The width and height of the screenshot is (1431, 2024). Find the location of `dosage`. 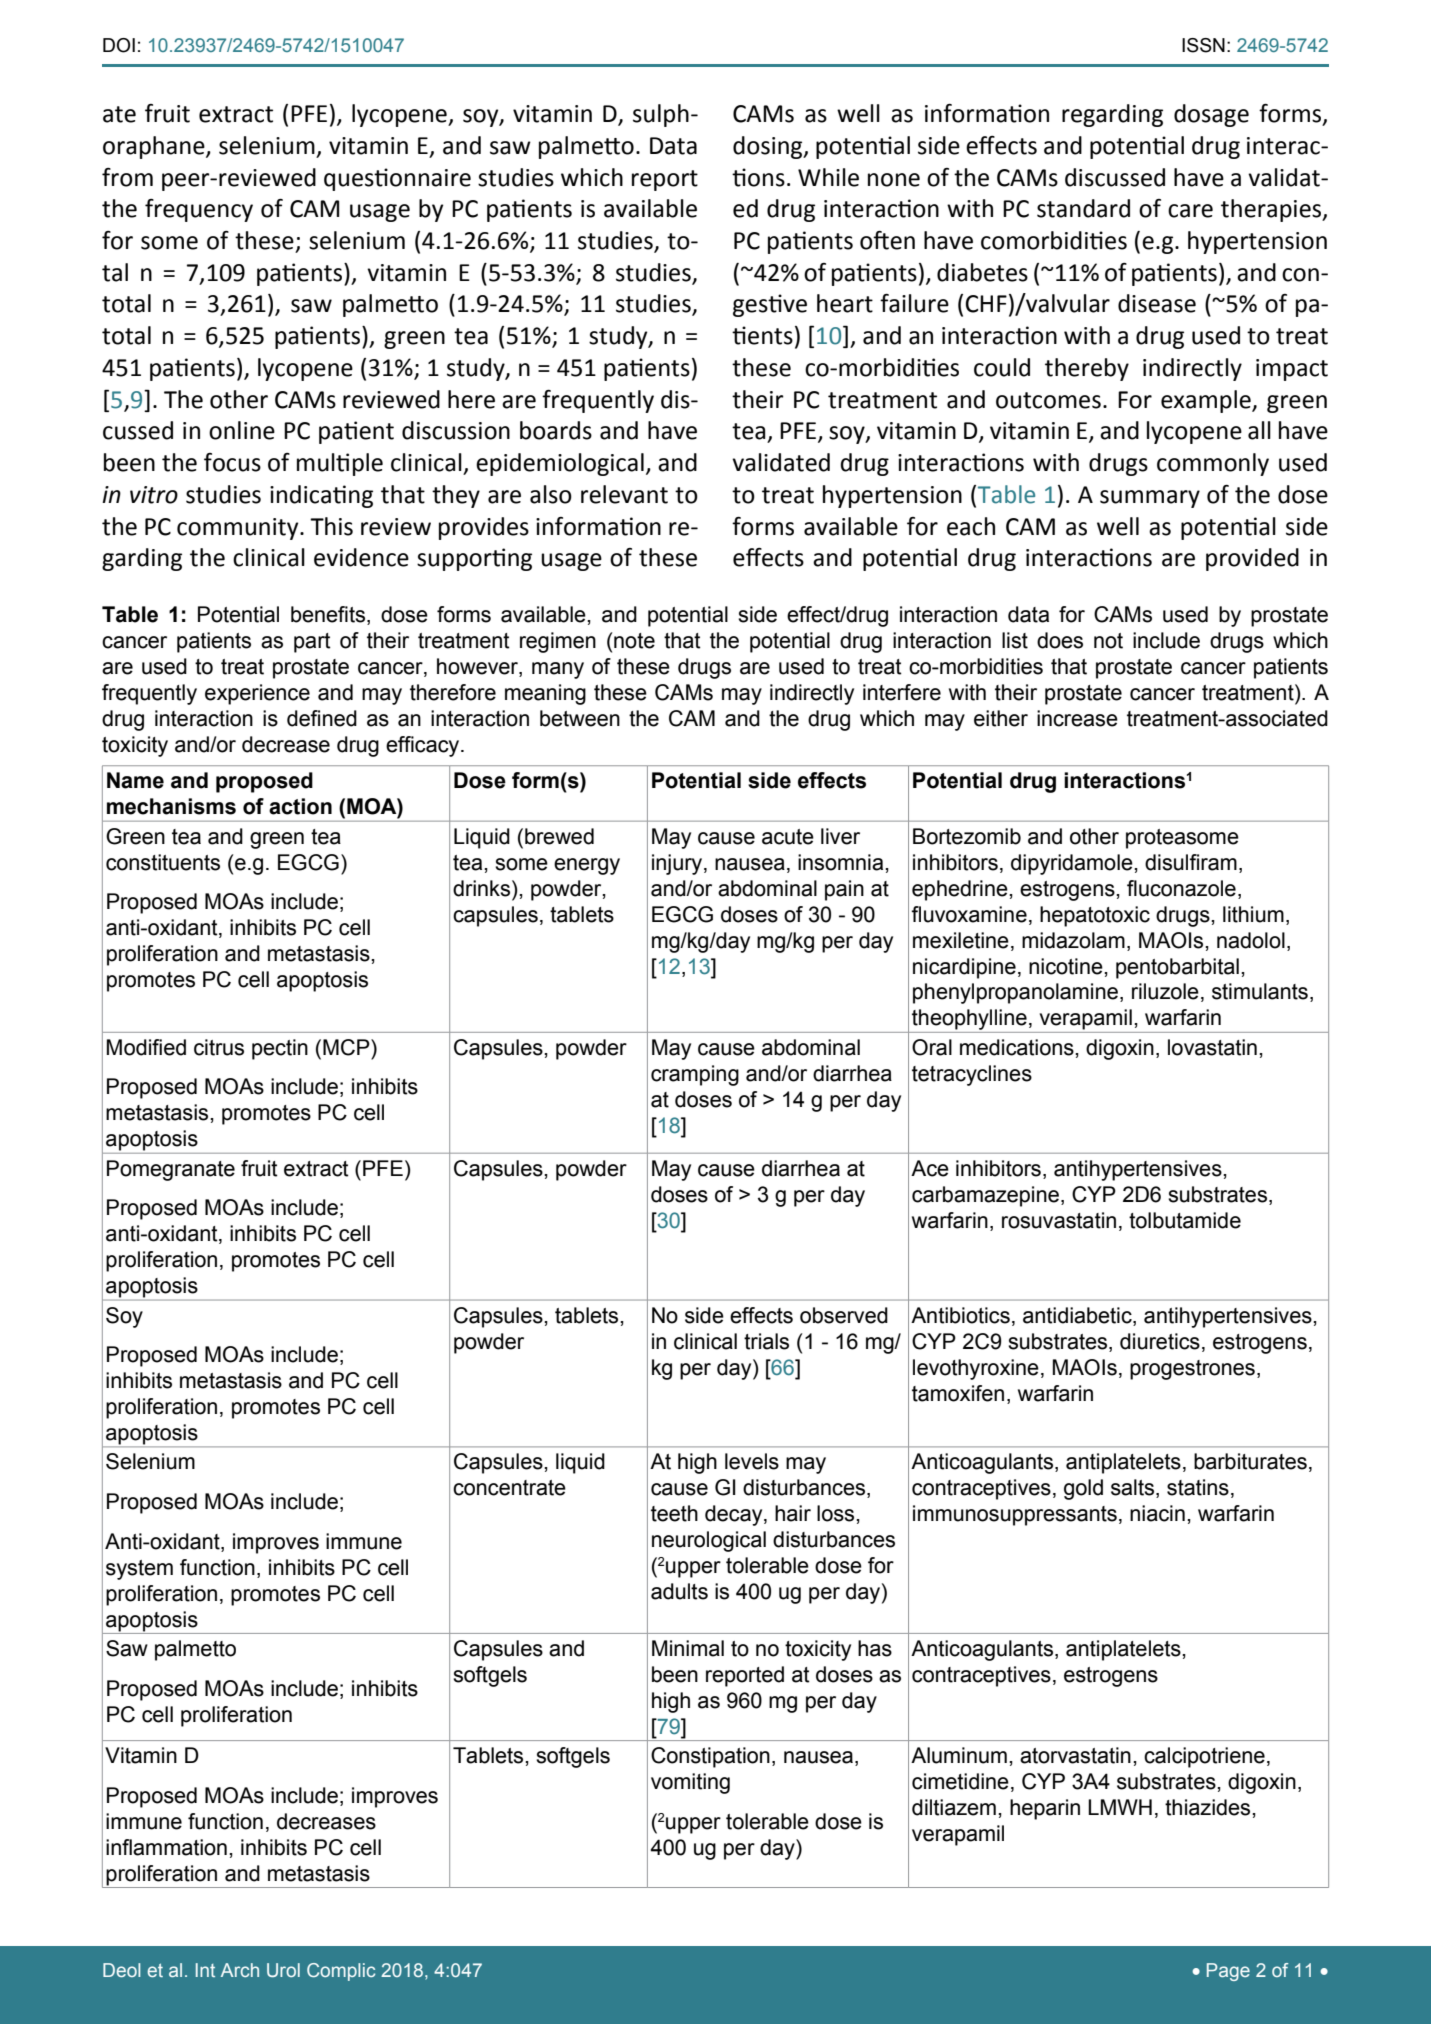

dosage is located at coordinates (1211, 115).
